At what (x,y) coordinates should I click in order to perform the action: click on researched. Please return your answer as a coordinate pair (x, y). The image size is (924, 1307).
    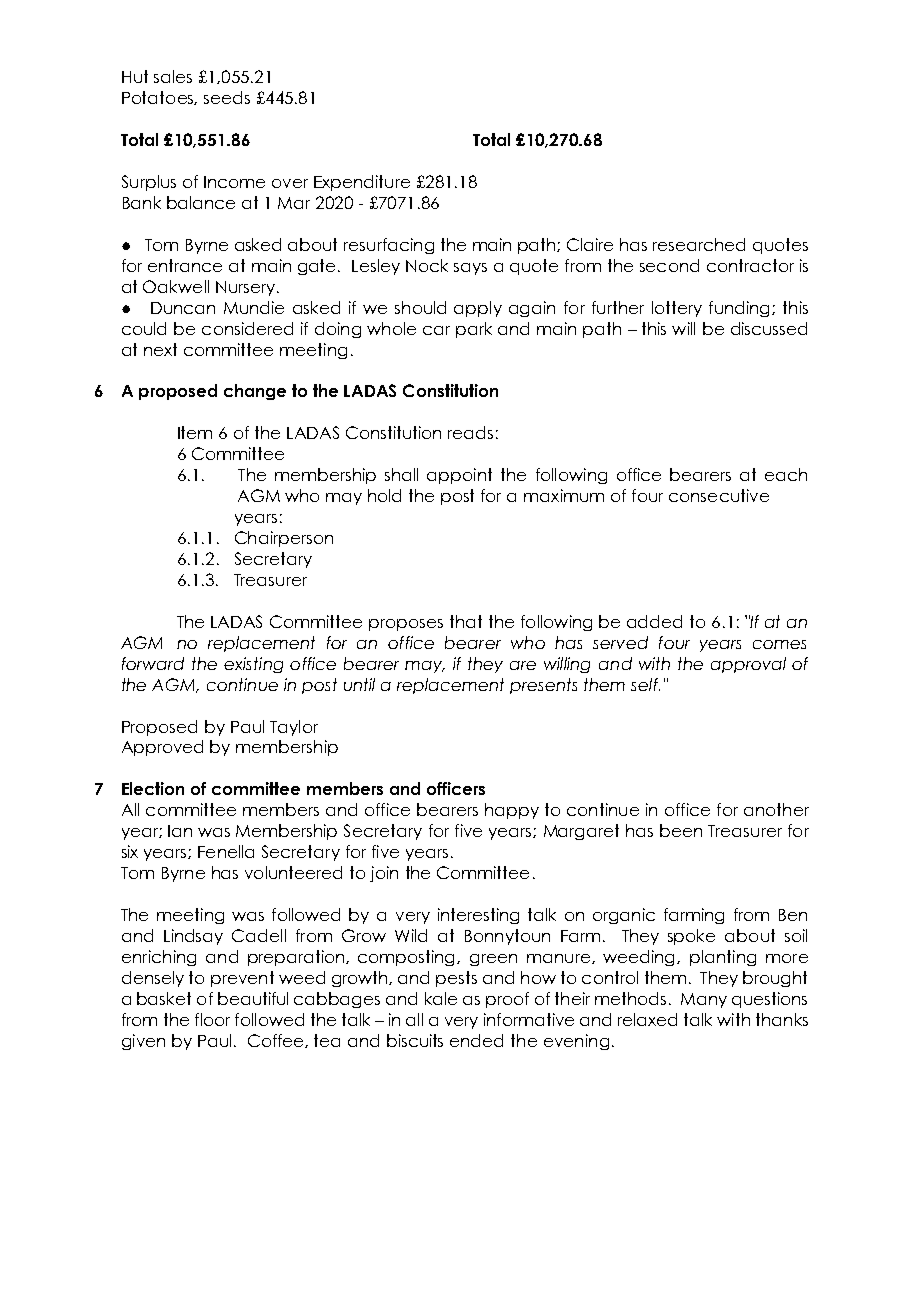
    Looking at the image, I should click on (699, 244).
